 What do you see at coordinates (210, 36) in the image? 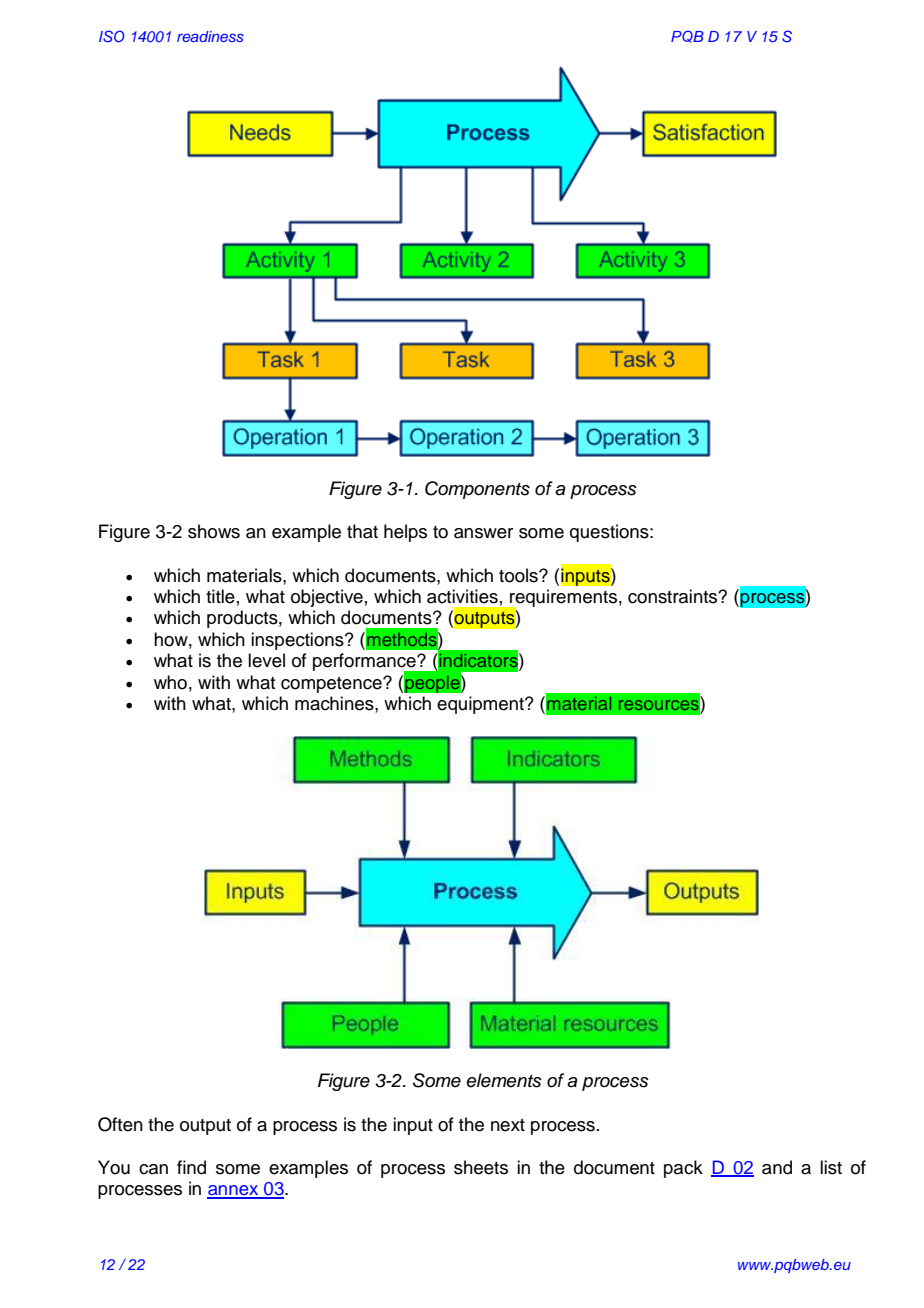
I see `readiness` at bounding box center [210, 36].
